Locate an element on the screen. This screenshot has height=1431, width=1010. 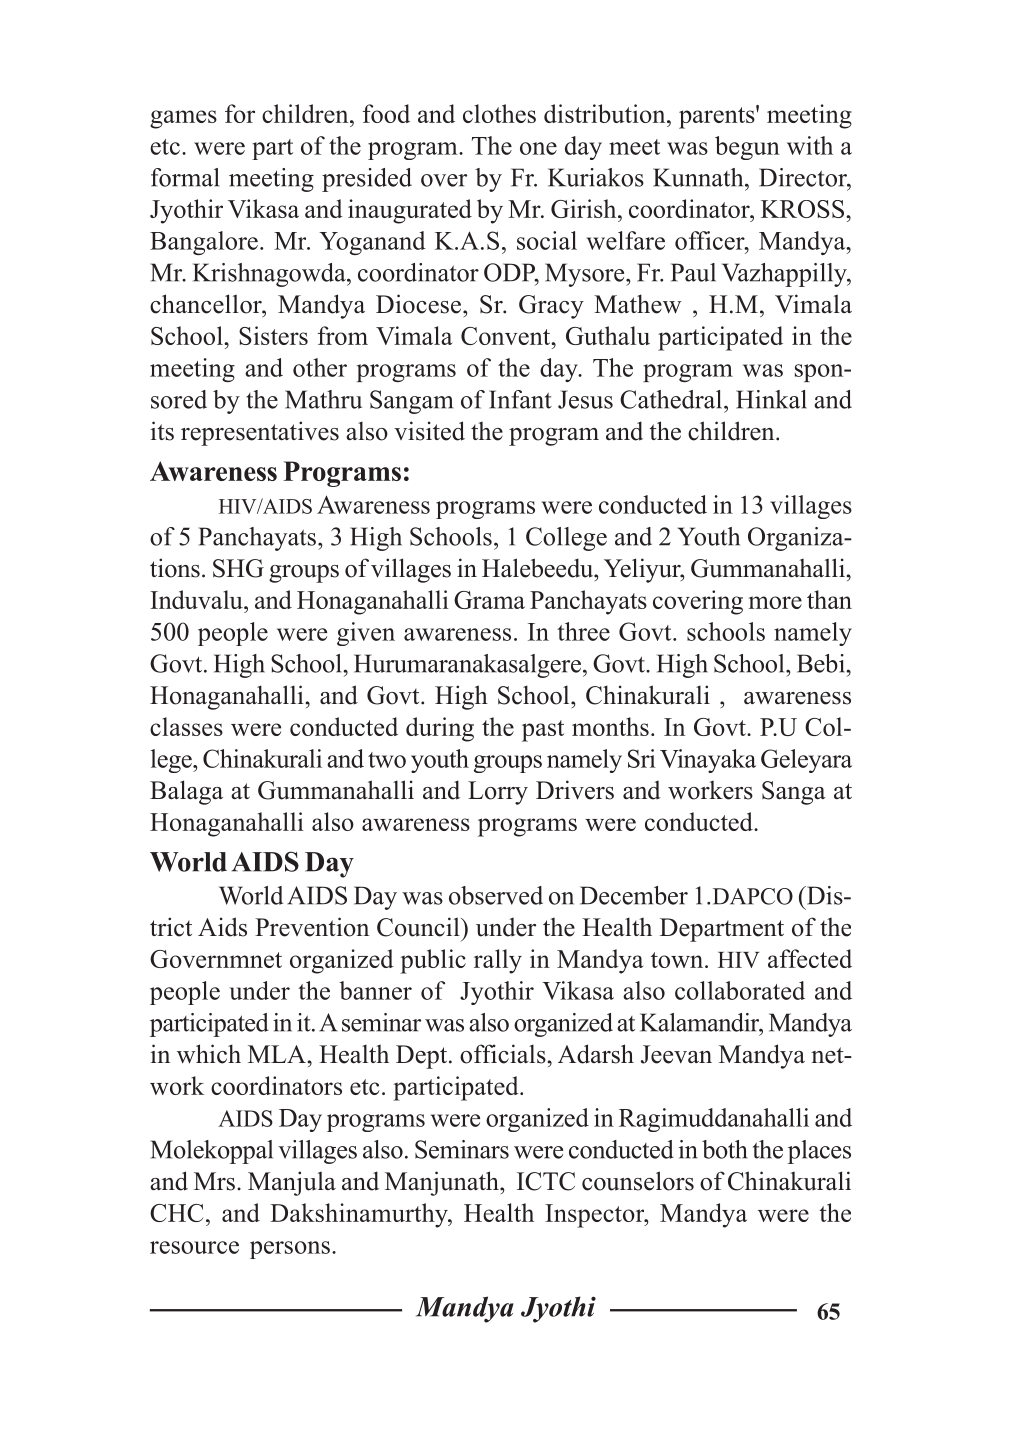
more is located at coordinates (775, 602).
